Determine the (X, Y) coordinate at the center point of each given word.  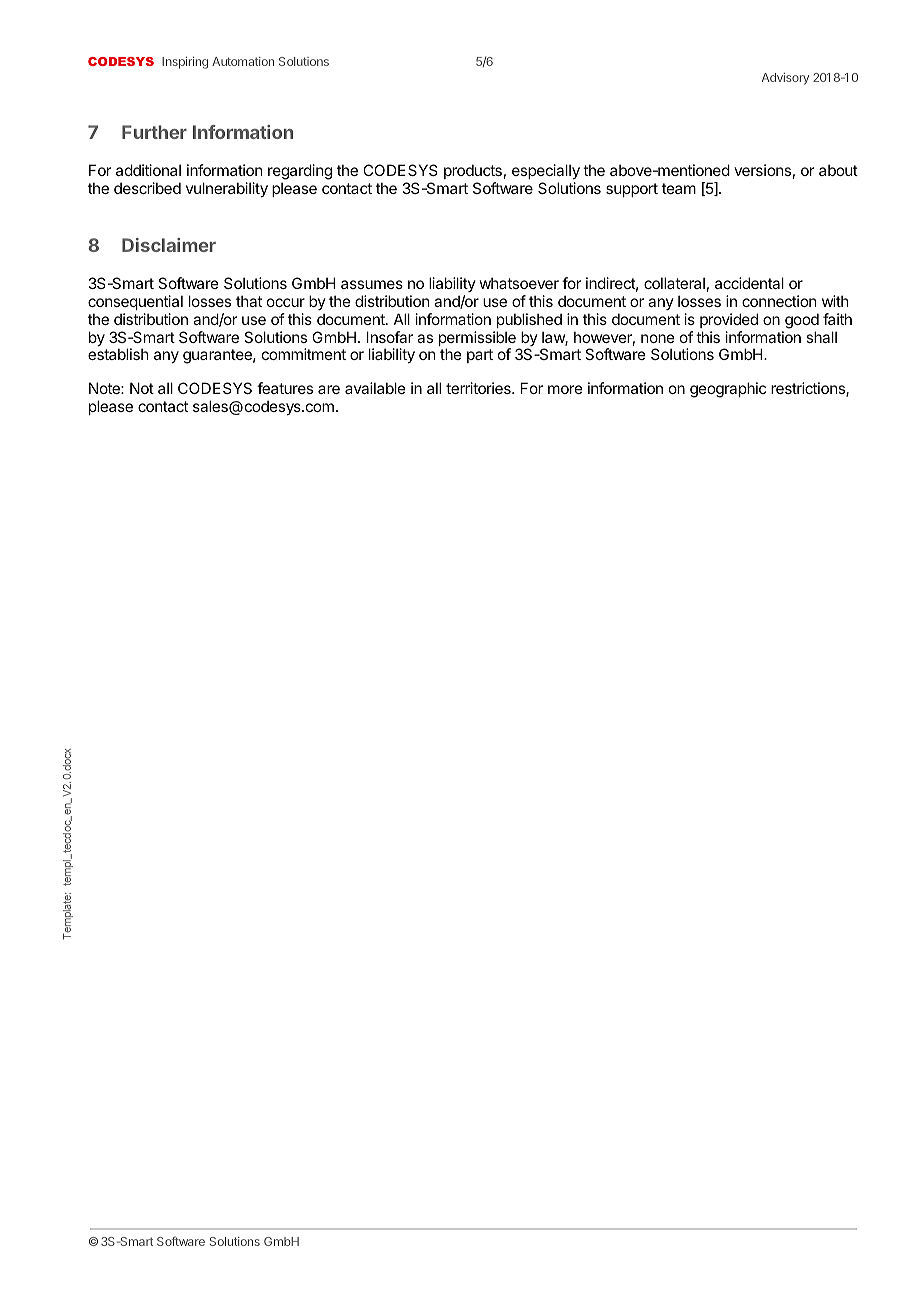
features (285, 388)
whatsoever (519, 283)
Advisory (785, 79)
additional (148, 170)
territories (479, 388)
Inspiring (185, 63)
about (838, 170)
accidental (749, 283)
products (473, 171)
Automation (243, 61)
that (249, 301)
